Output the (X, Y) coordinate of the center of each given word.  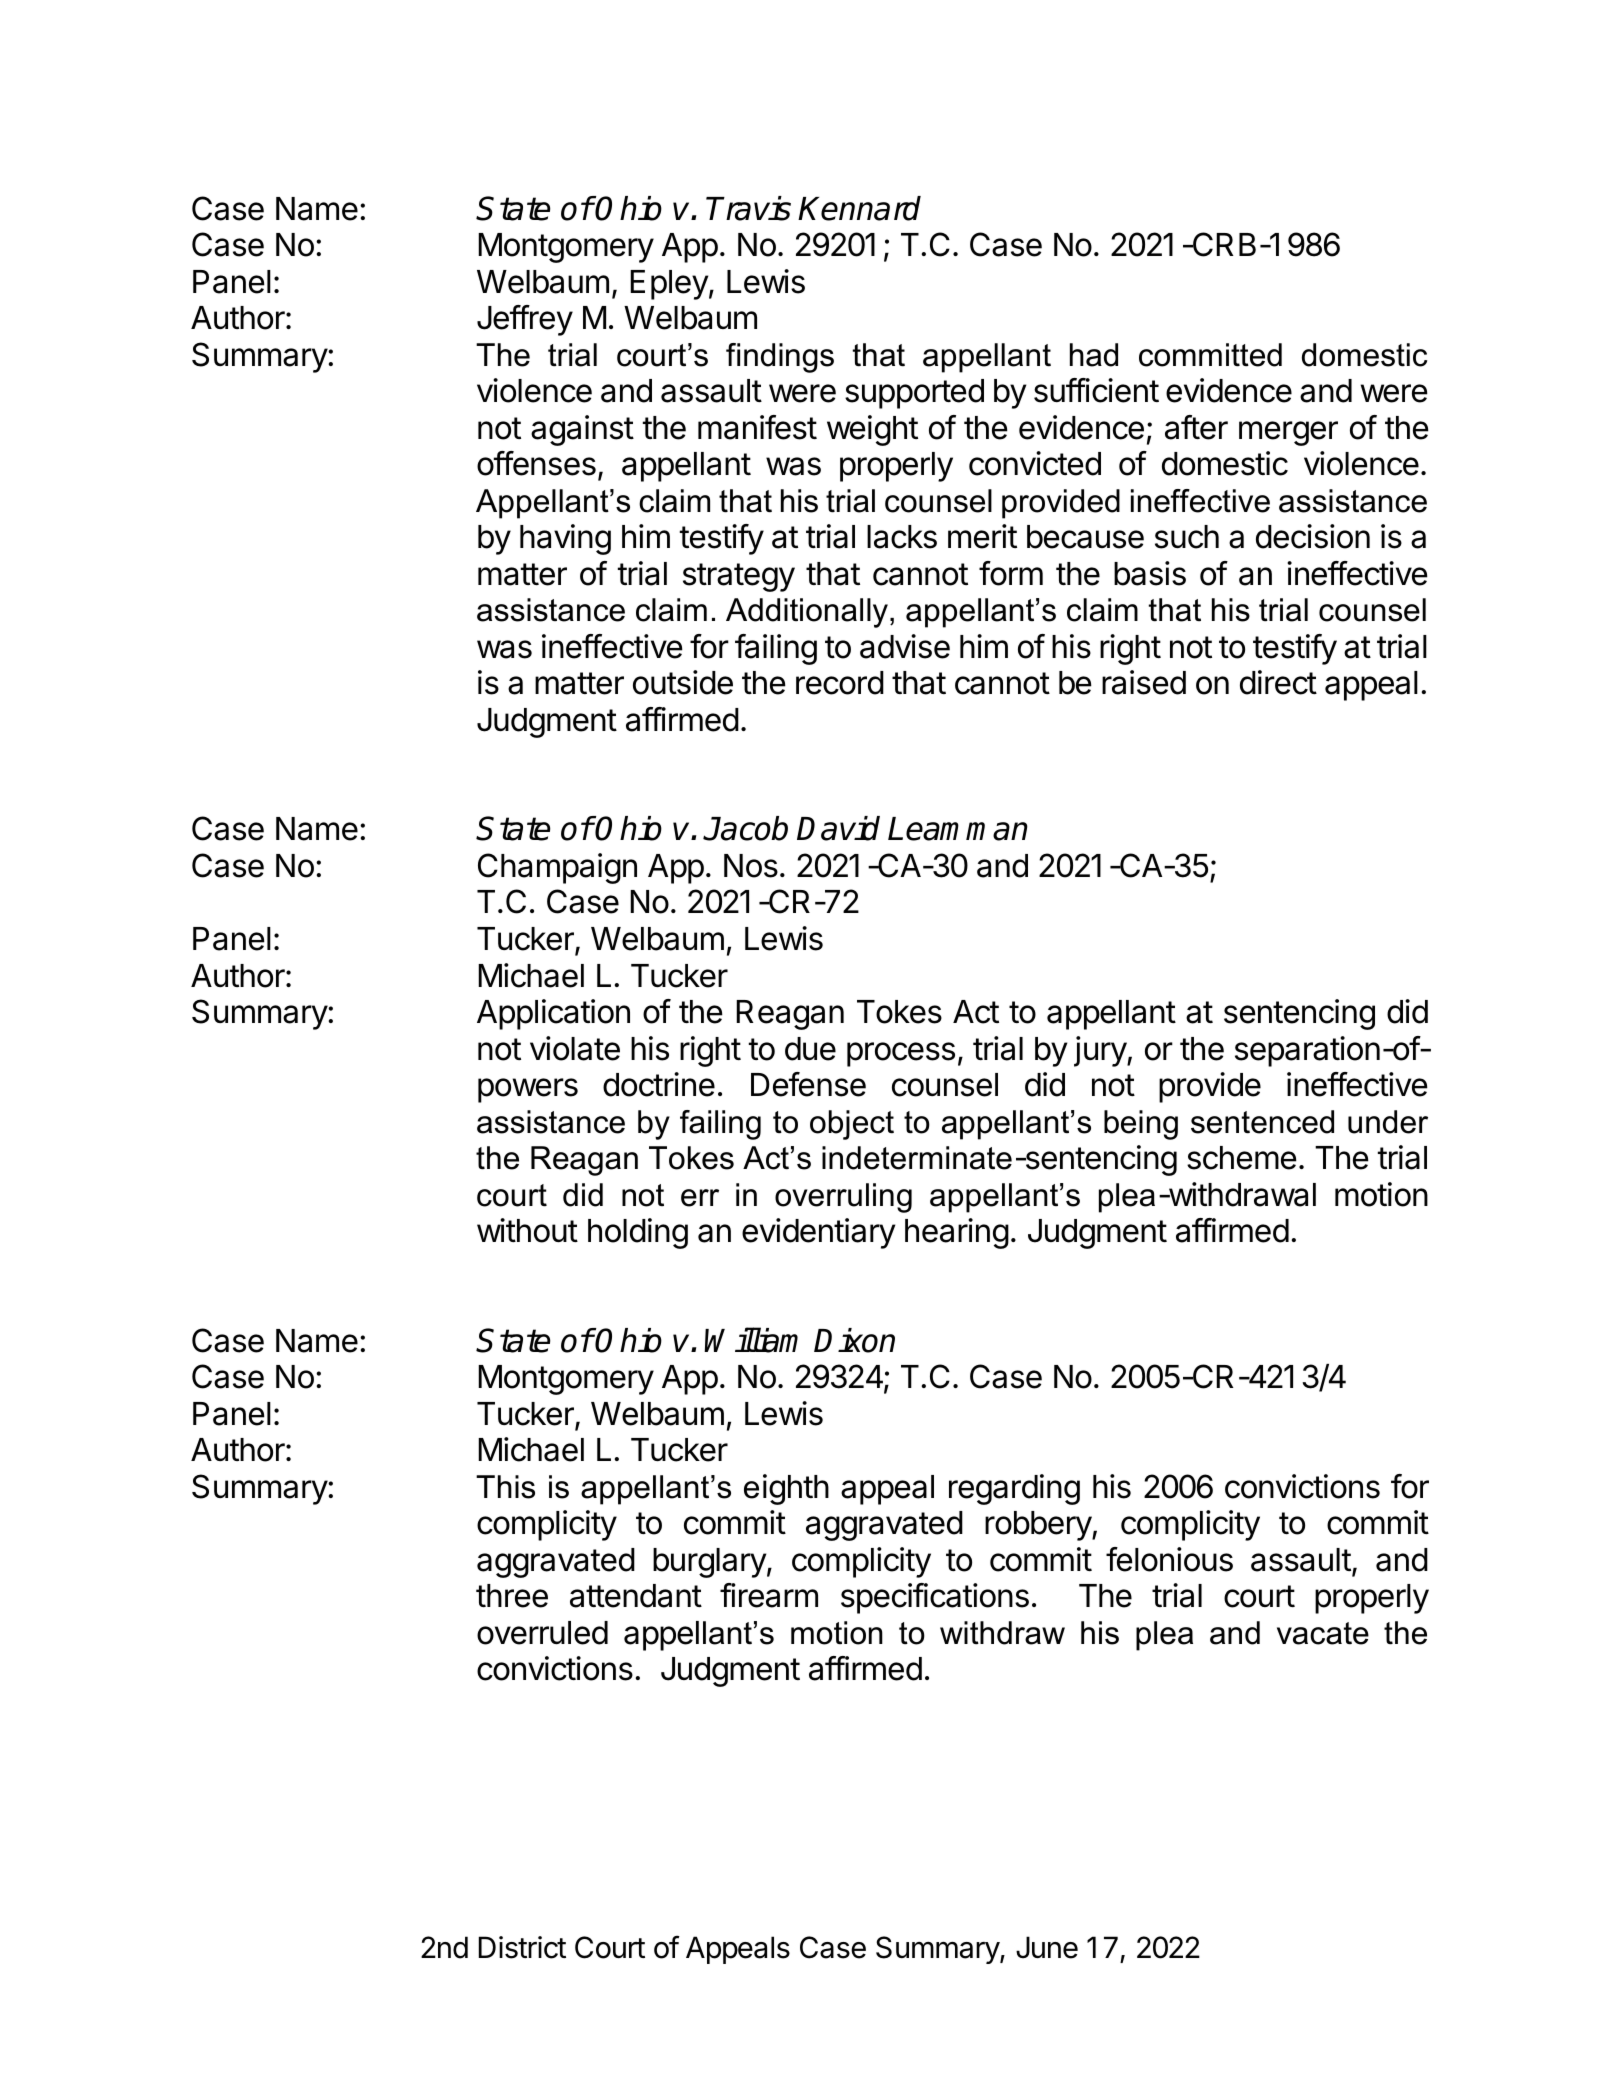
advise (905, 646)
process (901, 1054)
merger (1288, 433)
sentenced (1262, 1122)
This (505, 1487)
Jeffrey (525, 320)
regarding (1014, 1489)
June (1047, 1947)
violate (575, 1048)
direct (1278, 682)
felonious (1169, 1559)
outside (683, 682)
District (522, 1947)
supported (914, 394)
